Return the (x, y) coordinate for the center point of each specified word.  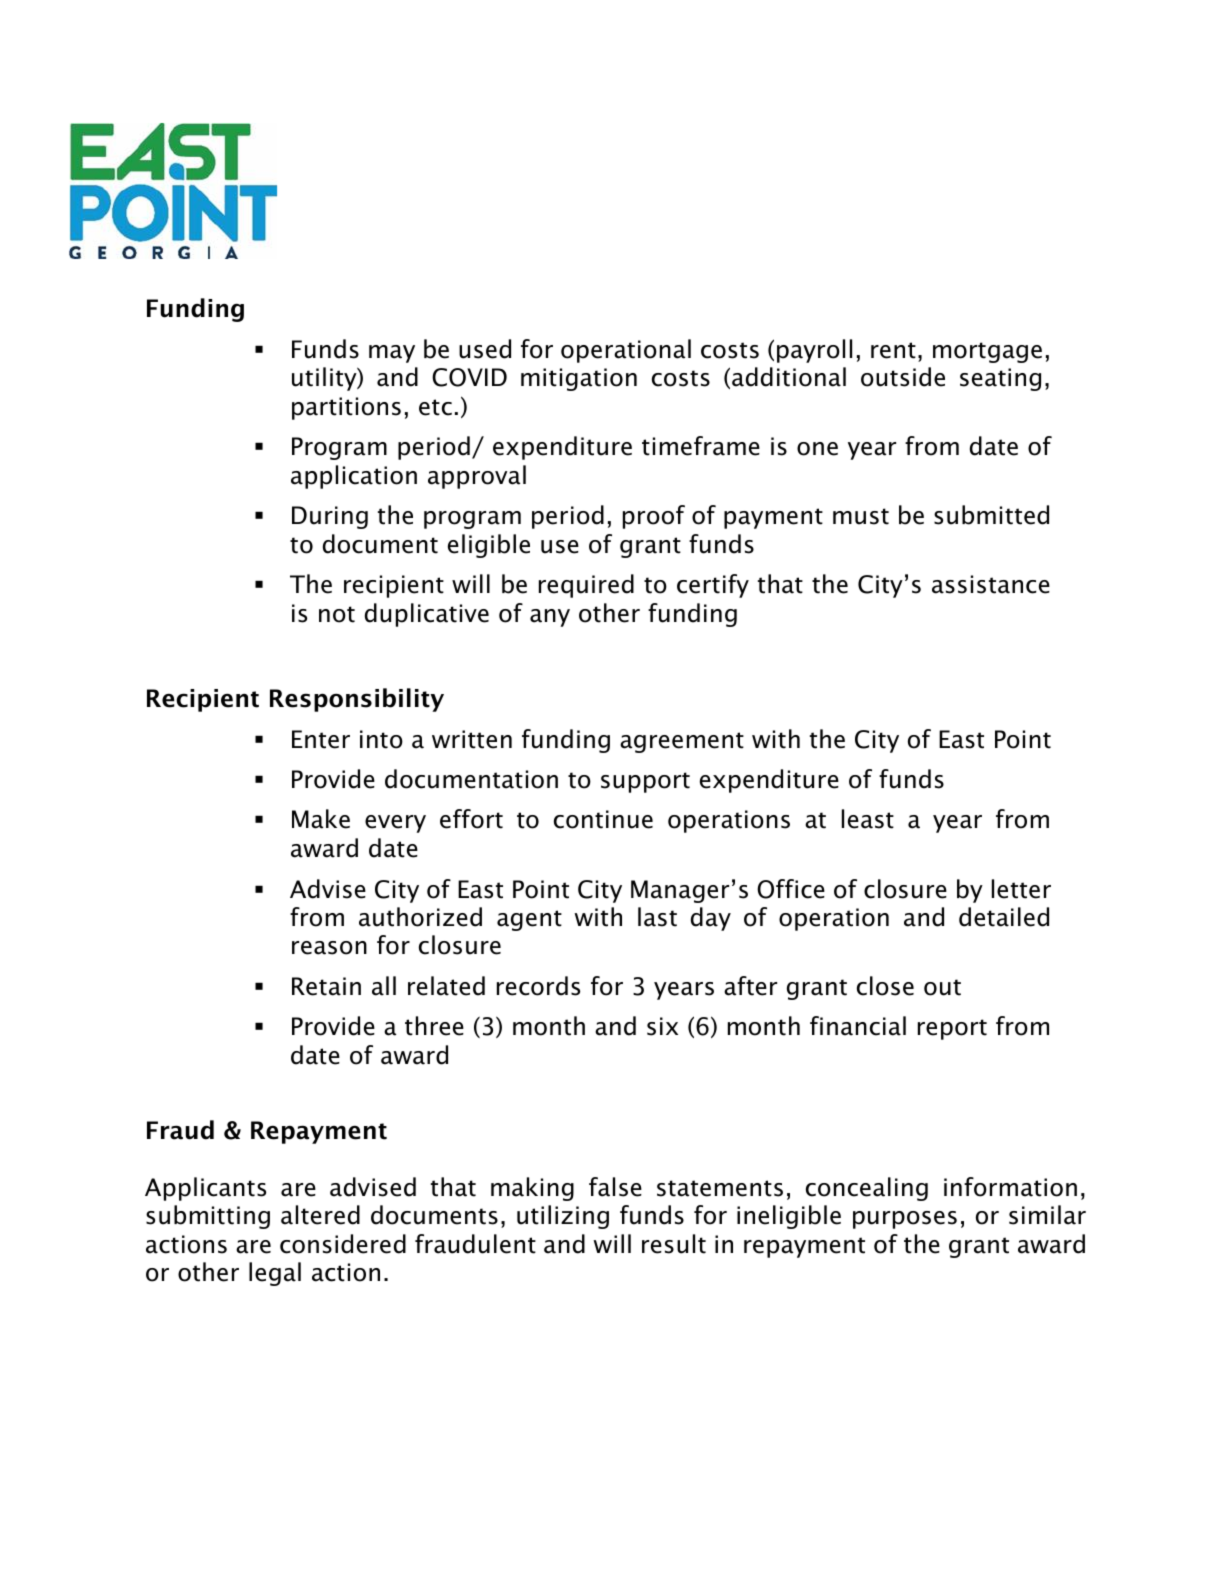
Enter (321, 739)
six (662, 1026)
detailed (1004, 917)
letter (1021, 889)
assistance (991, 584)
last (657, 917)
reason (329, 948)
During (330, 517)
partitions (346, 408)
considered (343, 1244)
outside (903, 377)
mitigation (579, 379)
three (434, 1026)
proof (654, 517)
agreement (682, 742)
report (952, 1029)
